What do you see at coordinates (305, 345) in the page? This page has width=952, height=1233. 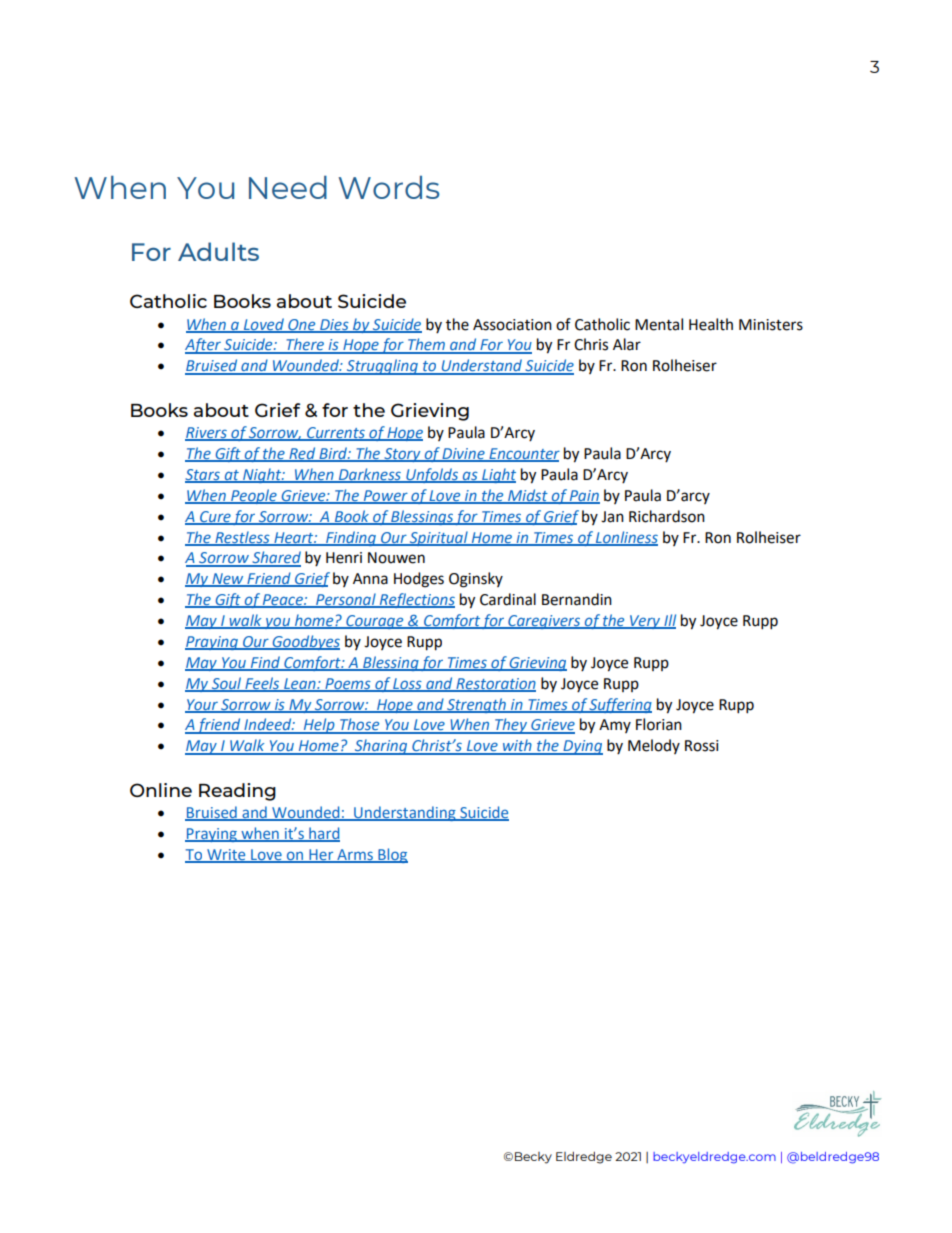 I see `There` at bounding box center [305, 345].
